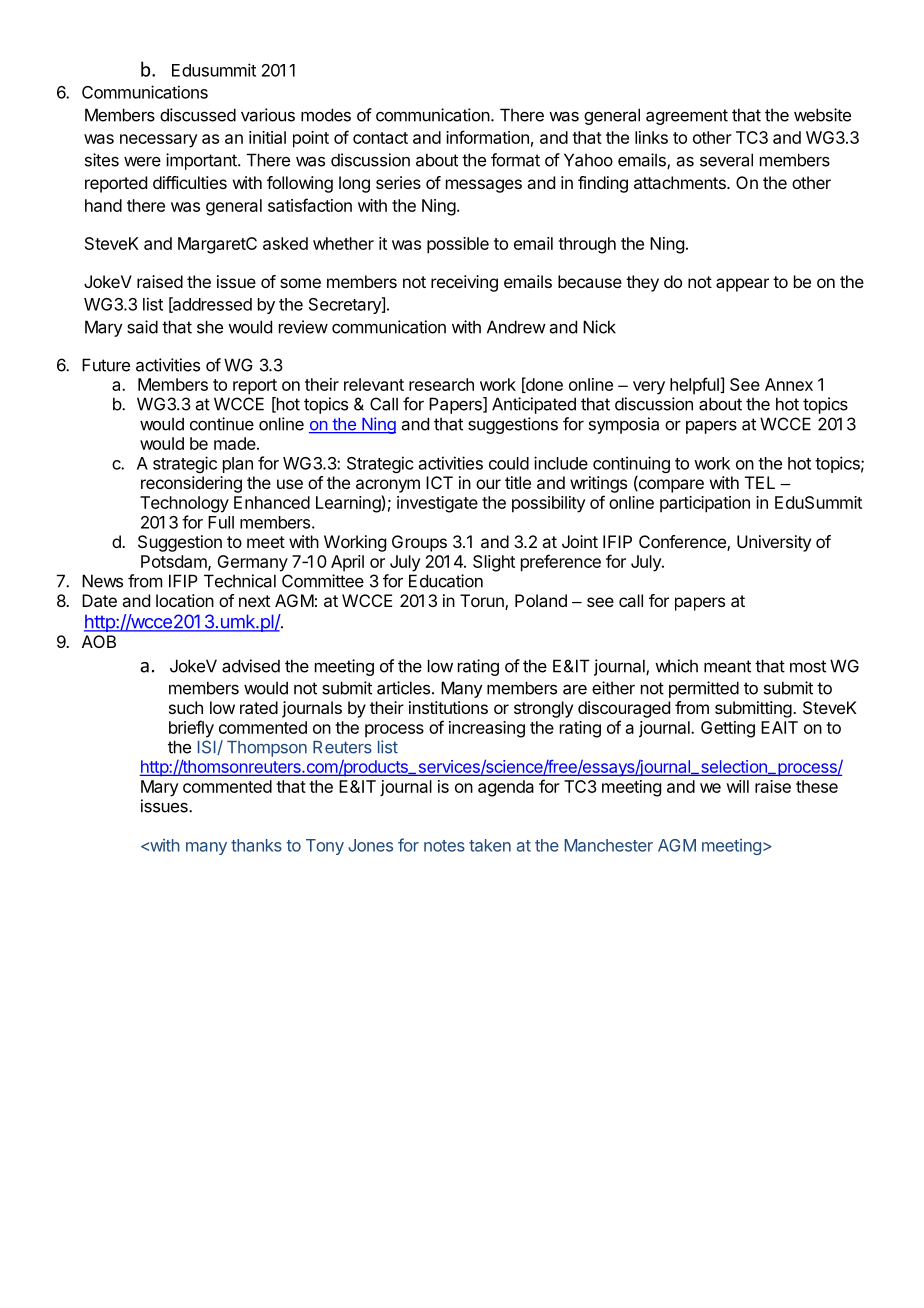 The height and width of the document is (1308, 924). Describe the element at coordinates (727, 666) in the document. I see `meant` at that location.
